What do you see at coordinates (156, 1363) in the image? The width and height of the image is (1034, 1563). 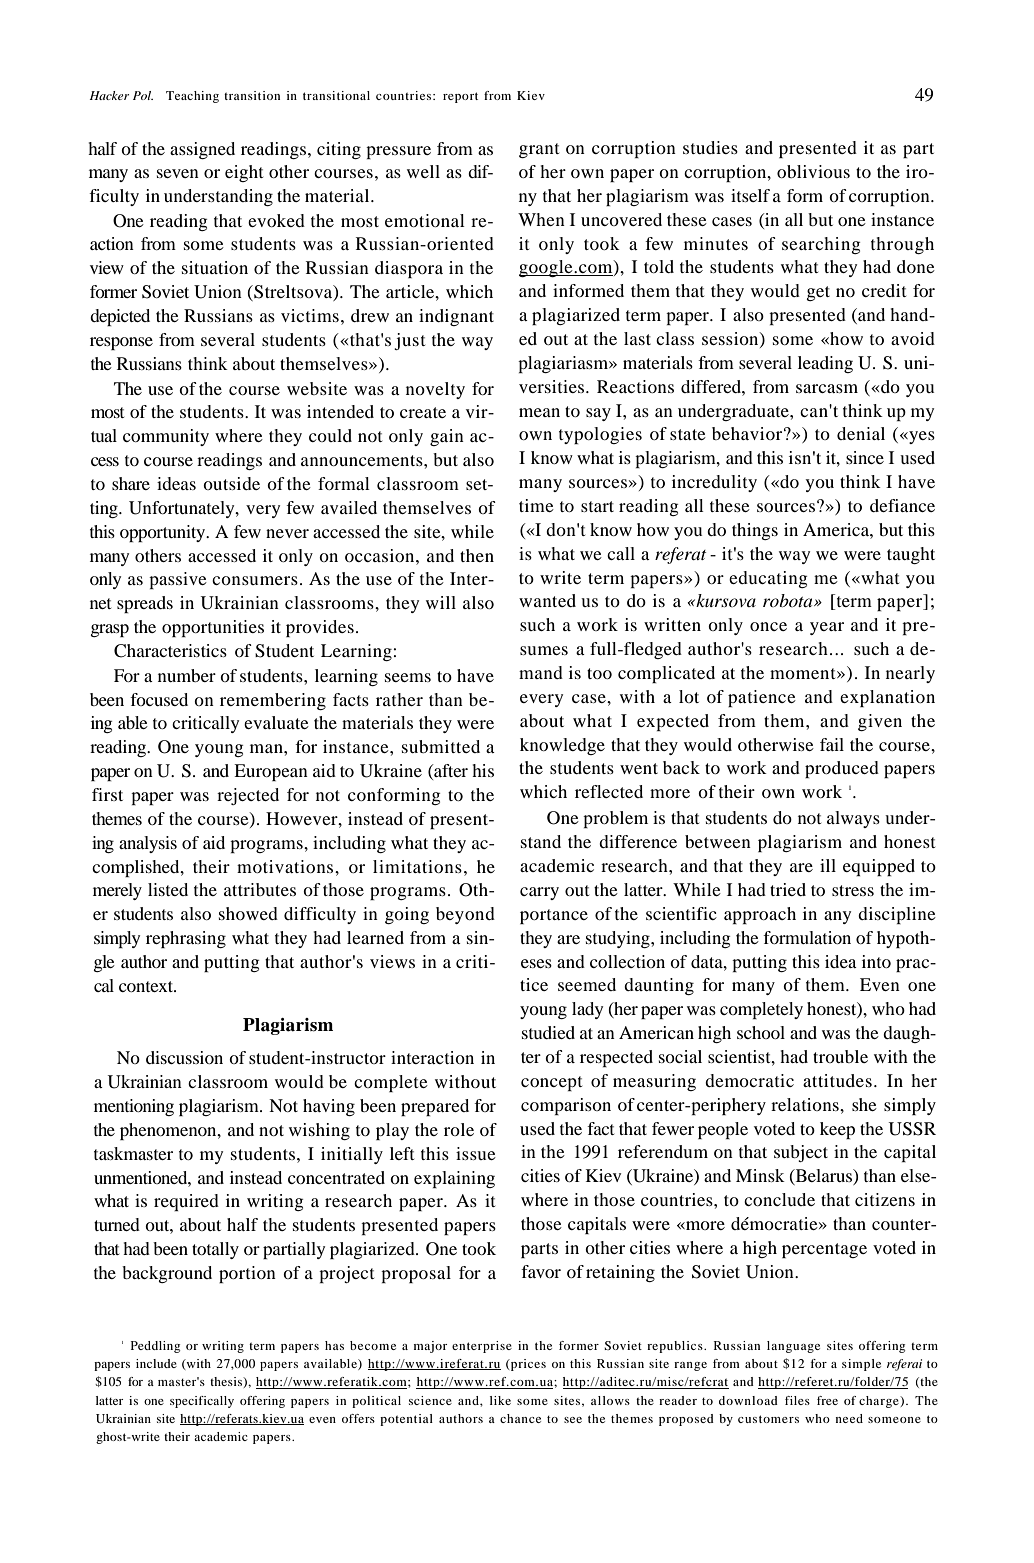 I see `include` at bounding box center [156, 1363].
